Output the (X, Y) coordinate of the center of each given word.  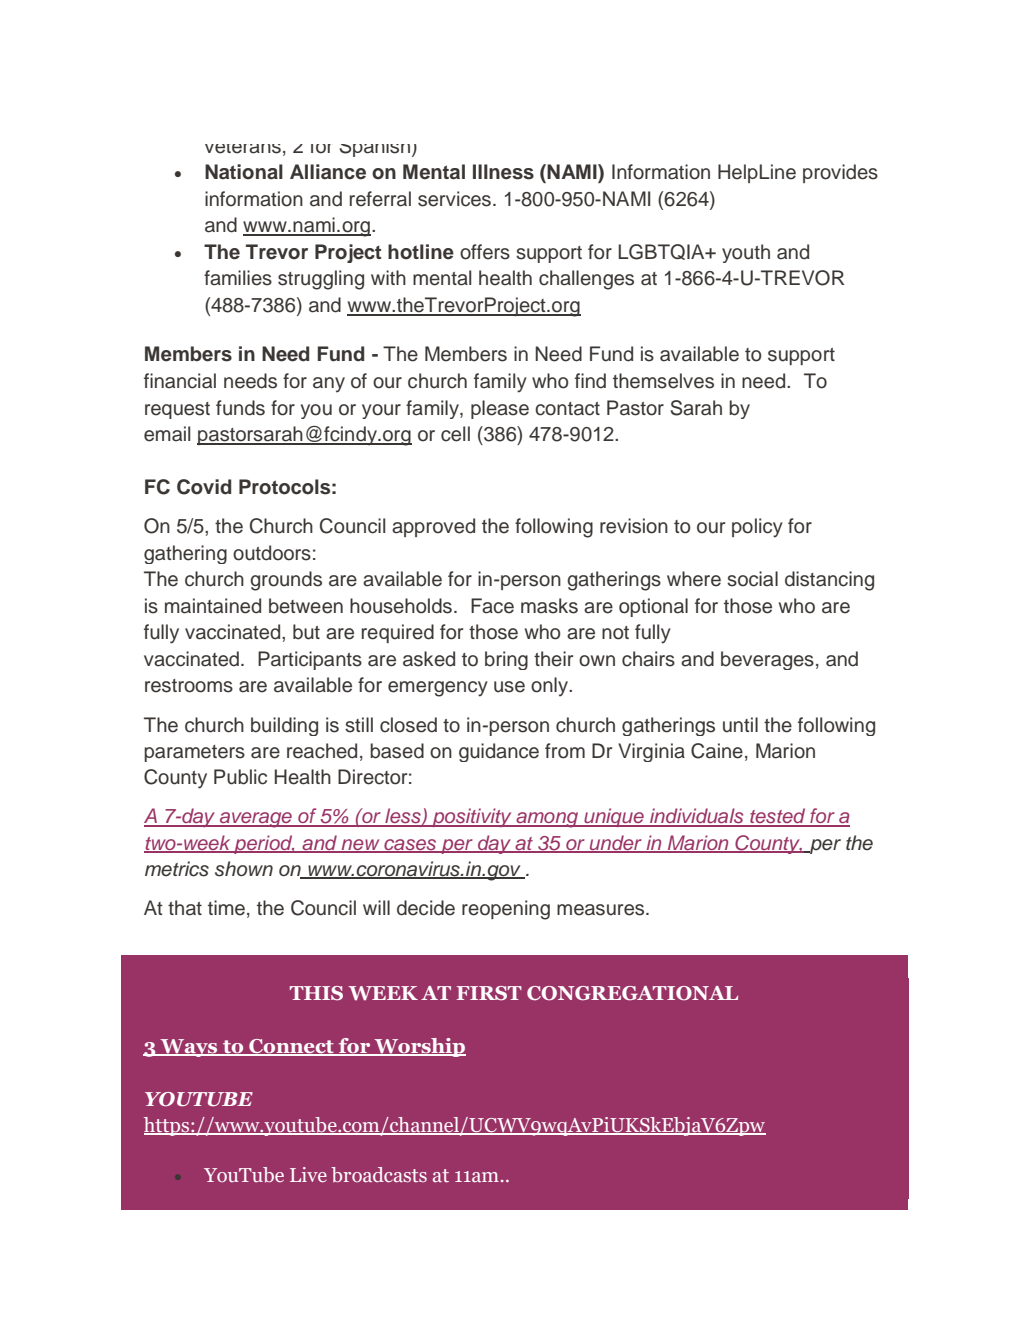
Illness (503, 172)
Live (308, 1174)
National (244, 172)
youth (746, 253)
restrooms (189, 686)
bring (506, 660)
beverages (767, 660)
